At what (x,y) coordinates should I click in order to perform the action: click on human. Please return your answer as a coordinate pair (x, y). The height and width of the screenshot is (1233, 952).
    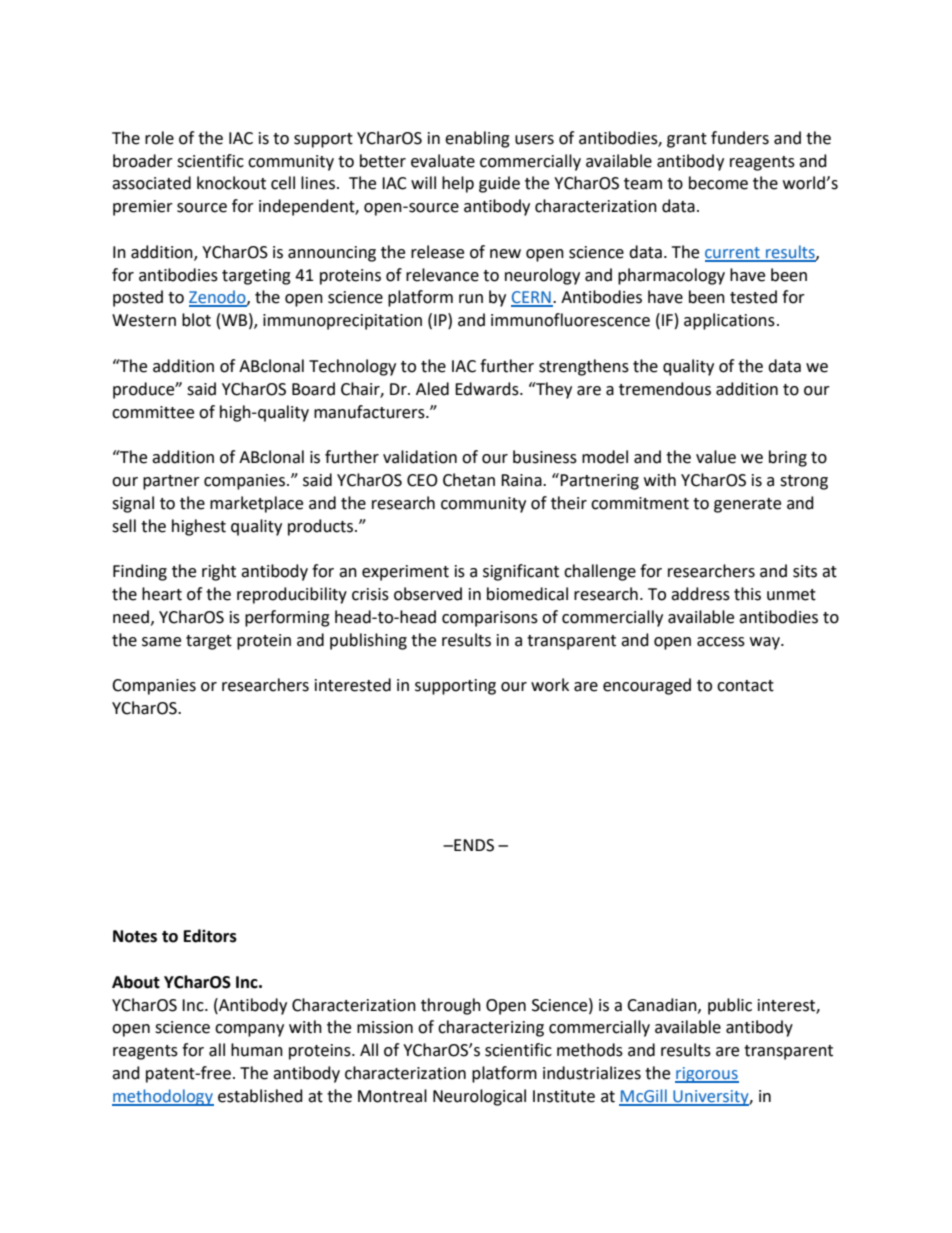
    Looking at the image, I should click on (257, 1050).
